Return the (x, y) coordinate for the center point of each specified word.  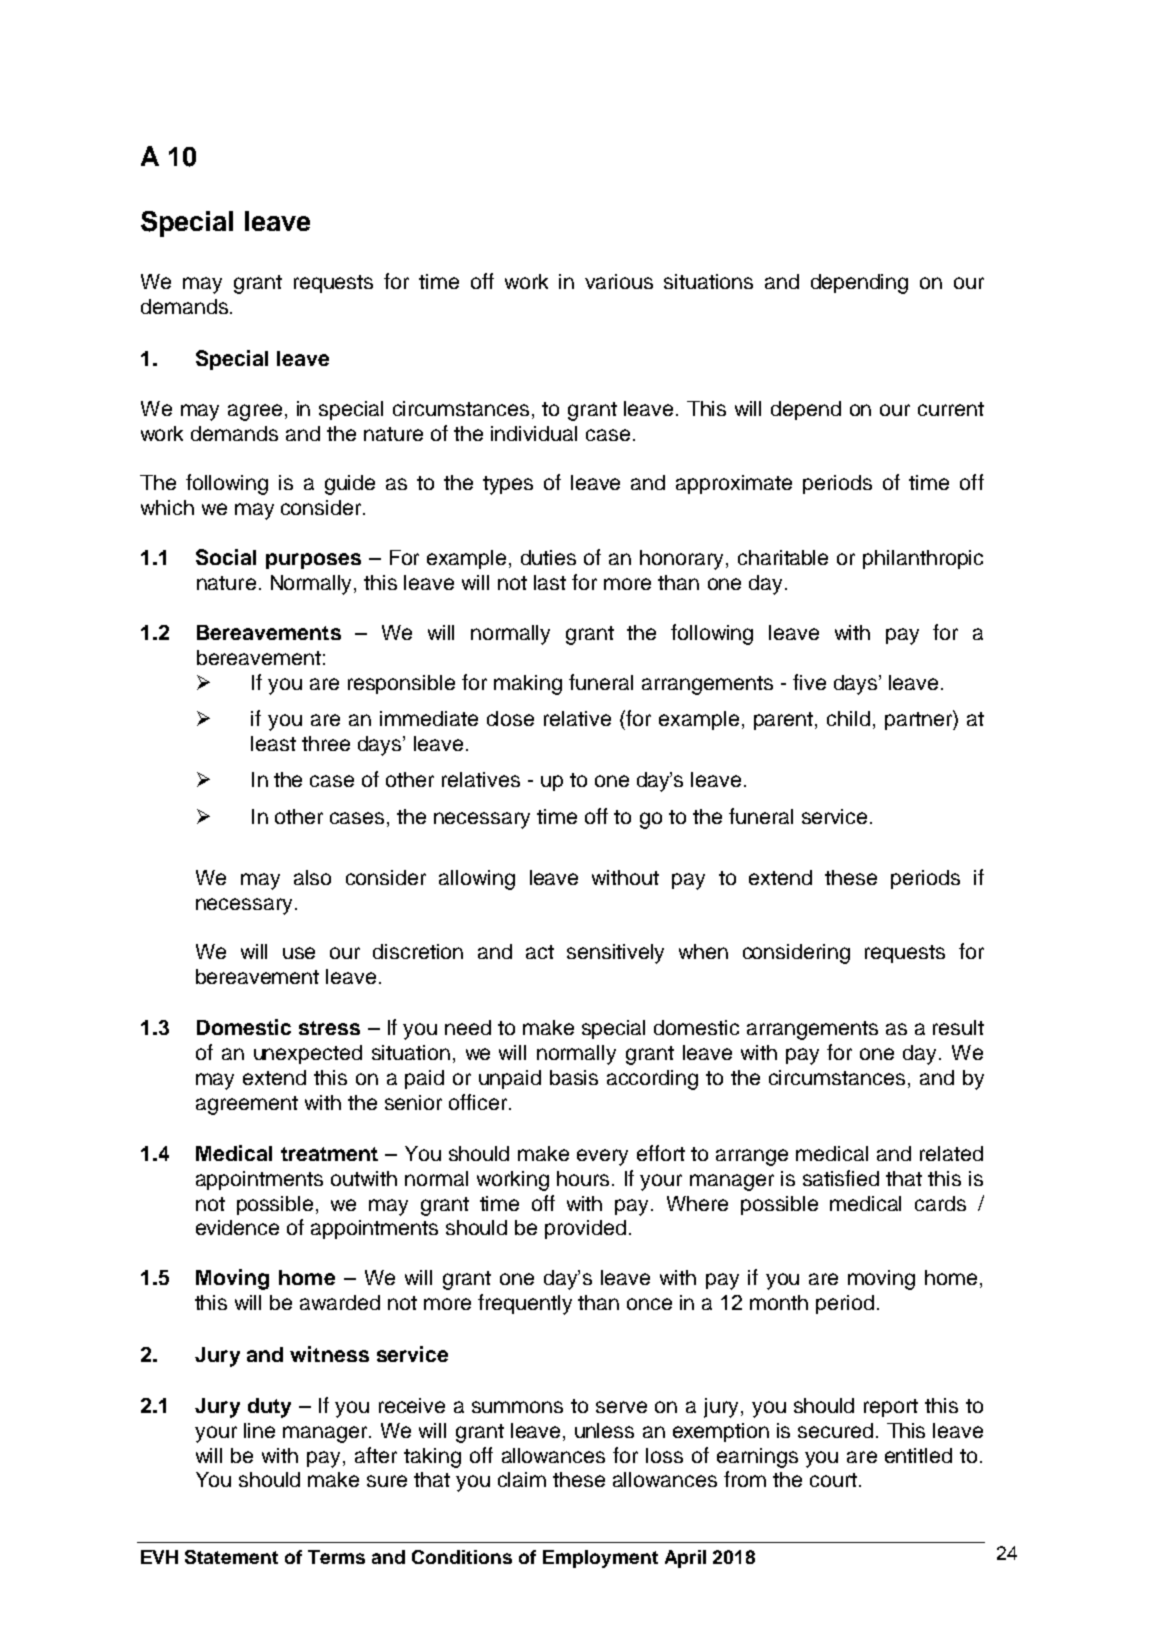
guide (350, 485)
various (619, 281)
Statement (231, 1557)
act (540, 952)
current (951, 409)
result (958, 1027)
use (299, 953)
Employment (600, 1559)
